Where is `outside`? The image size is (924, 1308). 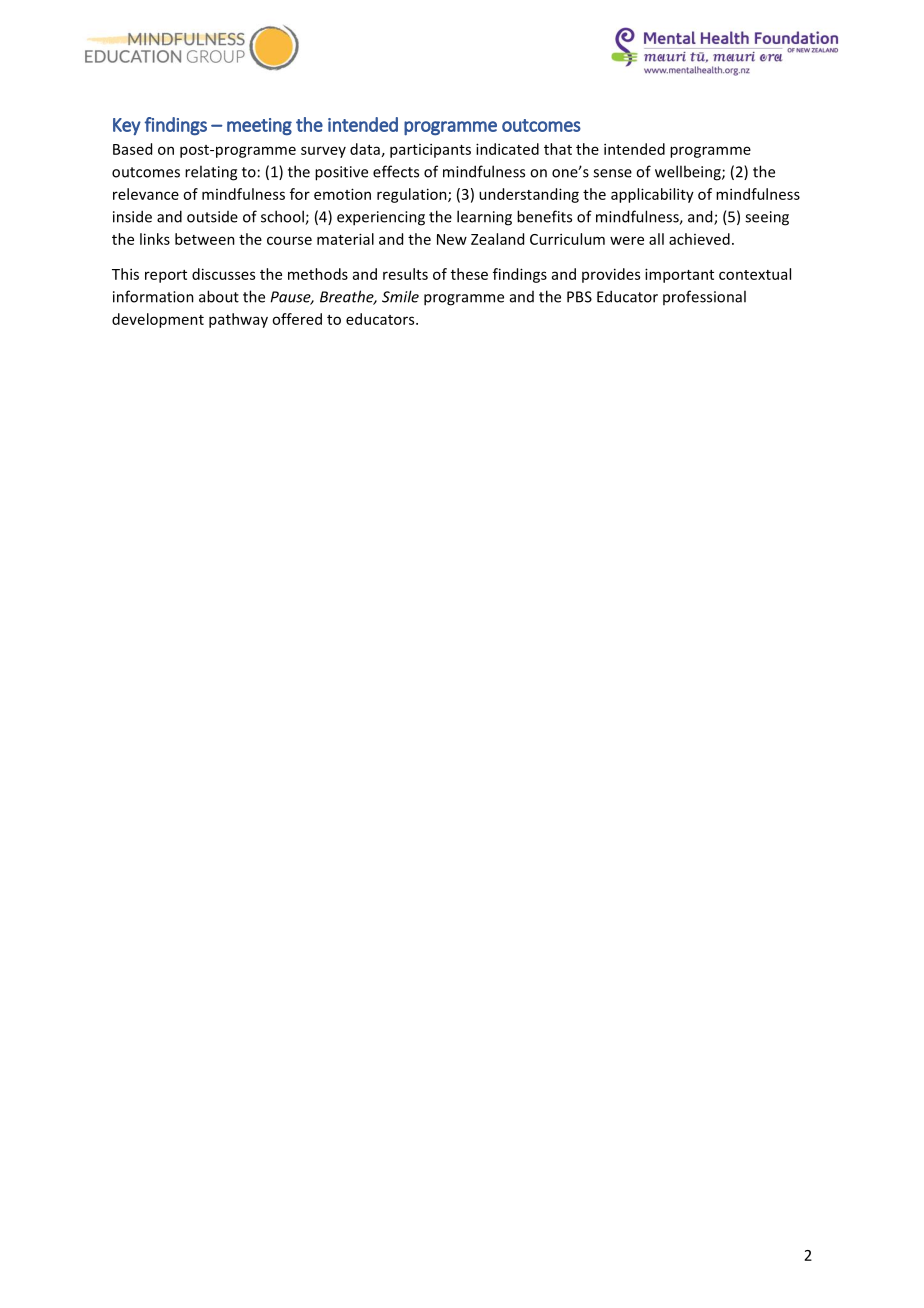
outside is located at coordinates (212, 217).
